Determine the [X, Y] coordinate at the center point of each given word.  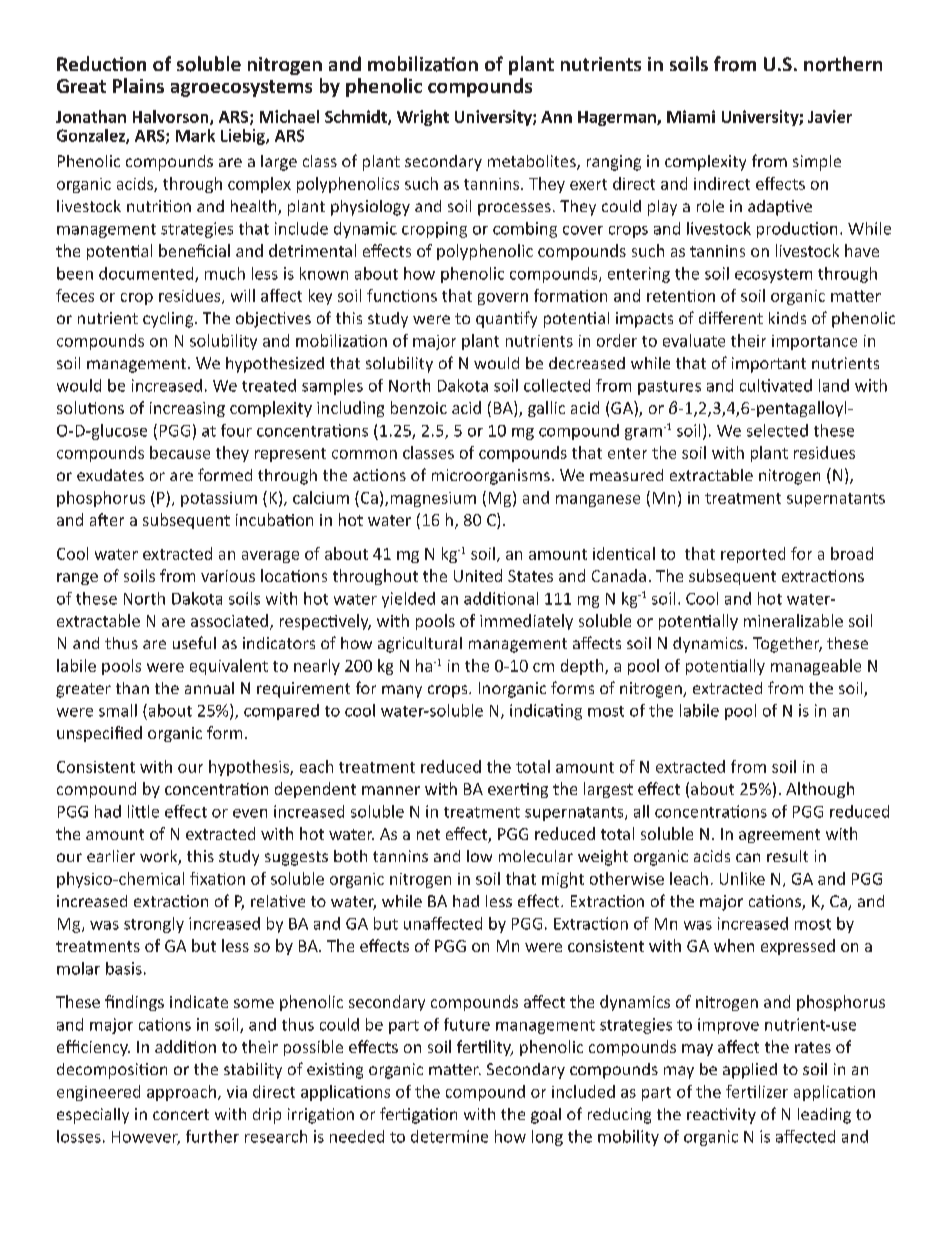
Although [820, 790]
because [180, 452]
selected [777, 430]
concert [181, 1114]
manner [391, 790]
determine [449, 1136]
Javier [830, 116]
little [143, 811]
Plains [138, 85]
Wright [423, 118]
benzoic [419, 407]
